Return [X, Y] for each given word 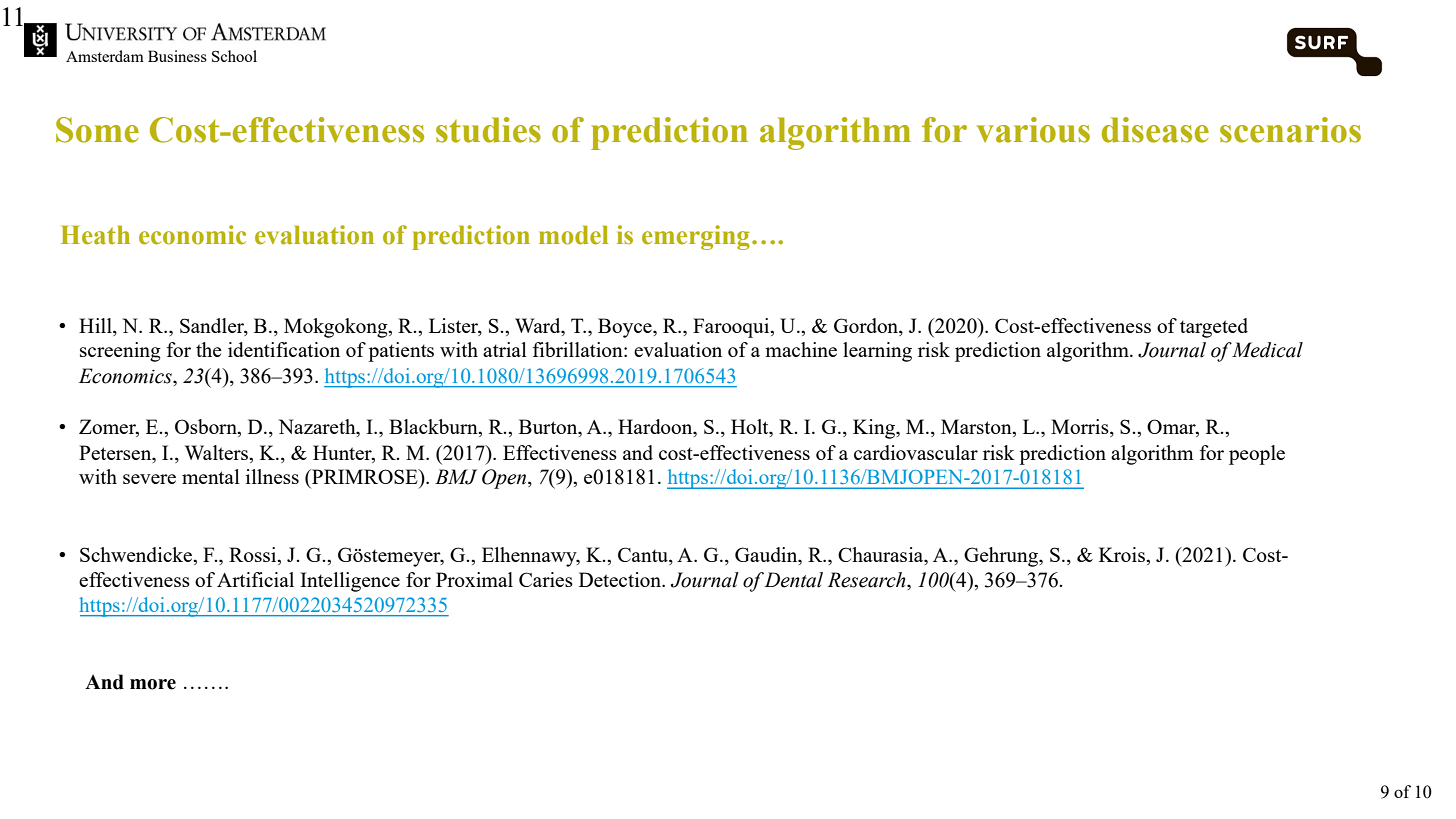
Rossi [254, 554]
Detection [621, 579]
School [234, 56]
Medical [1267, 350]
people [1257, 455]
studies [488, 130]
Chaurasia [882, 554]
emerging [696, 237]
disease [1155, 130]
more [153, 684]
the [209, 349]
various [1033, 130]
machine [801, 349]
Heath [95, 235]
